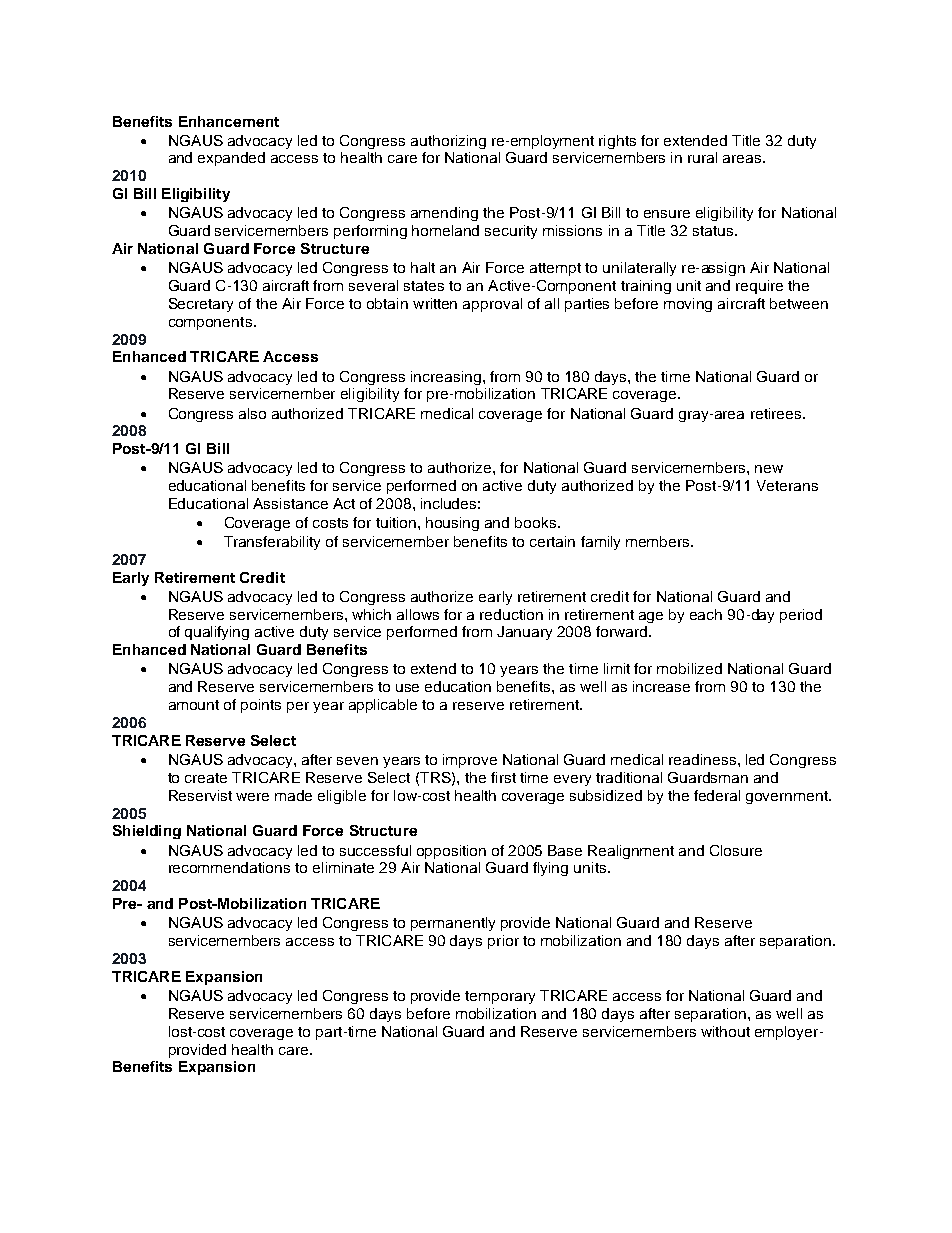 This screenshot has width=952, height=1233. I want to click on rural, so click(702, 157).
